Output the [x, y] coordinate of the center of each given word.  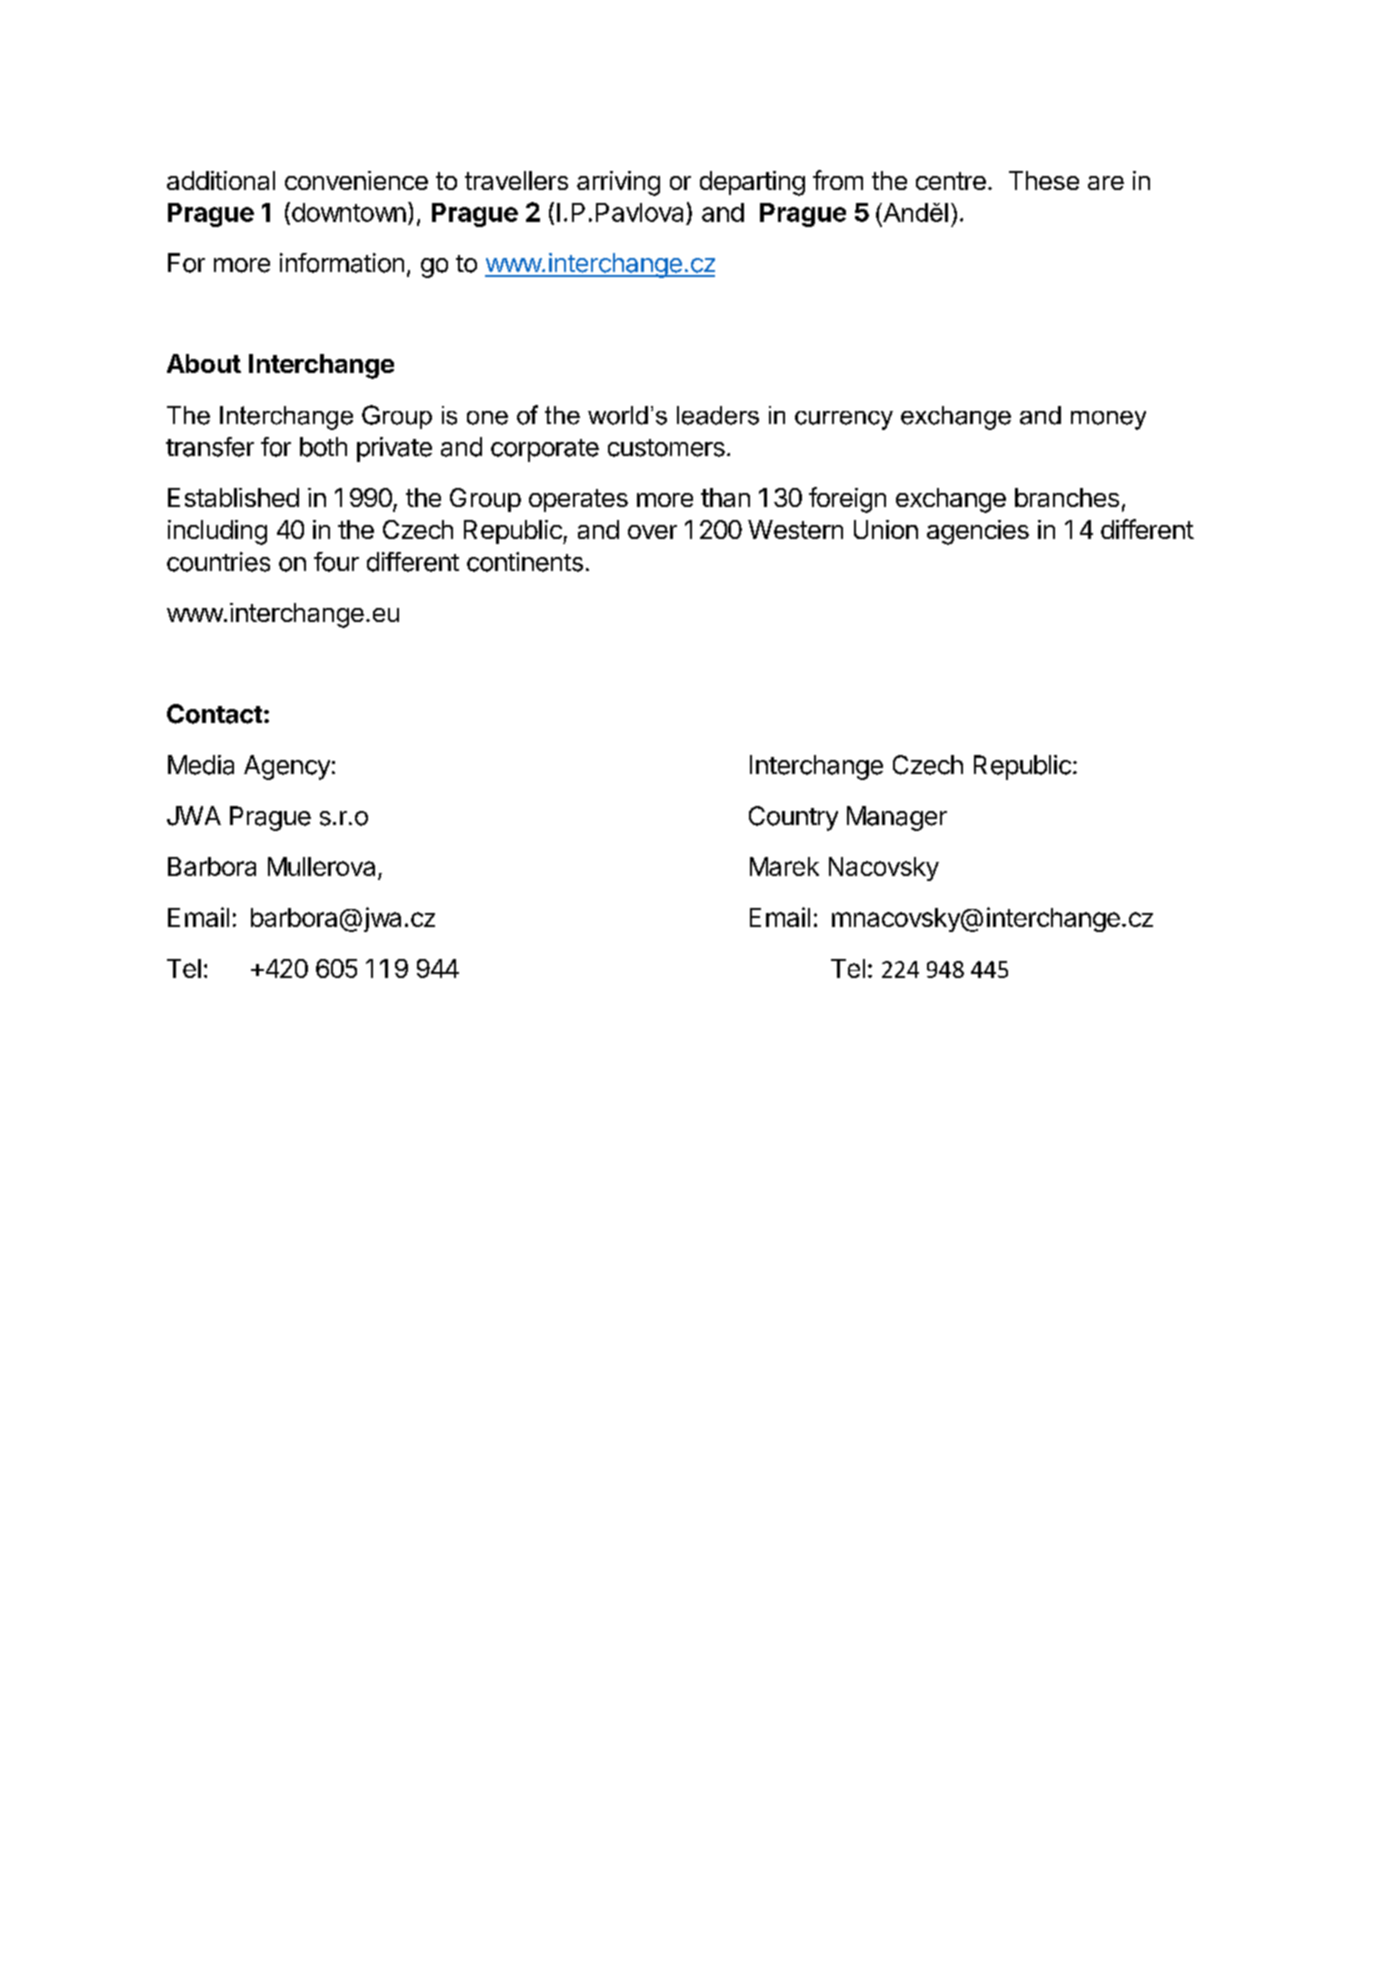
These [1044, 180]
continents [525, 562]
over [652, 532]
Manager [897, 818]
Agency [287, 767]
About [204, 363]
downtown [347, 213]
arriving [618, 183]
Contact [214, 714]
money [1108, 420]
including [217, 532]
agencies [978, 532]
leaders [718, 415]
